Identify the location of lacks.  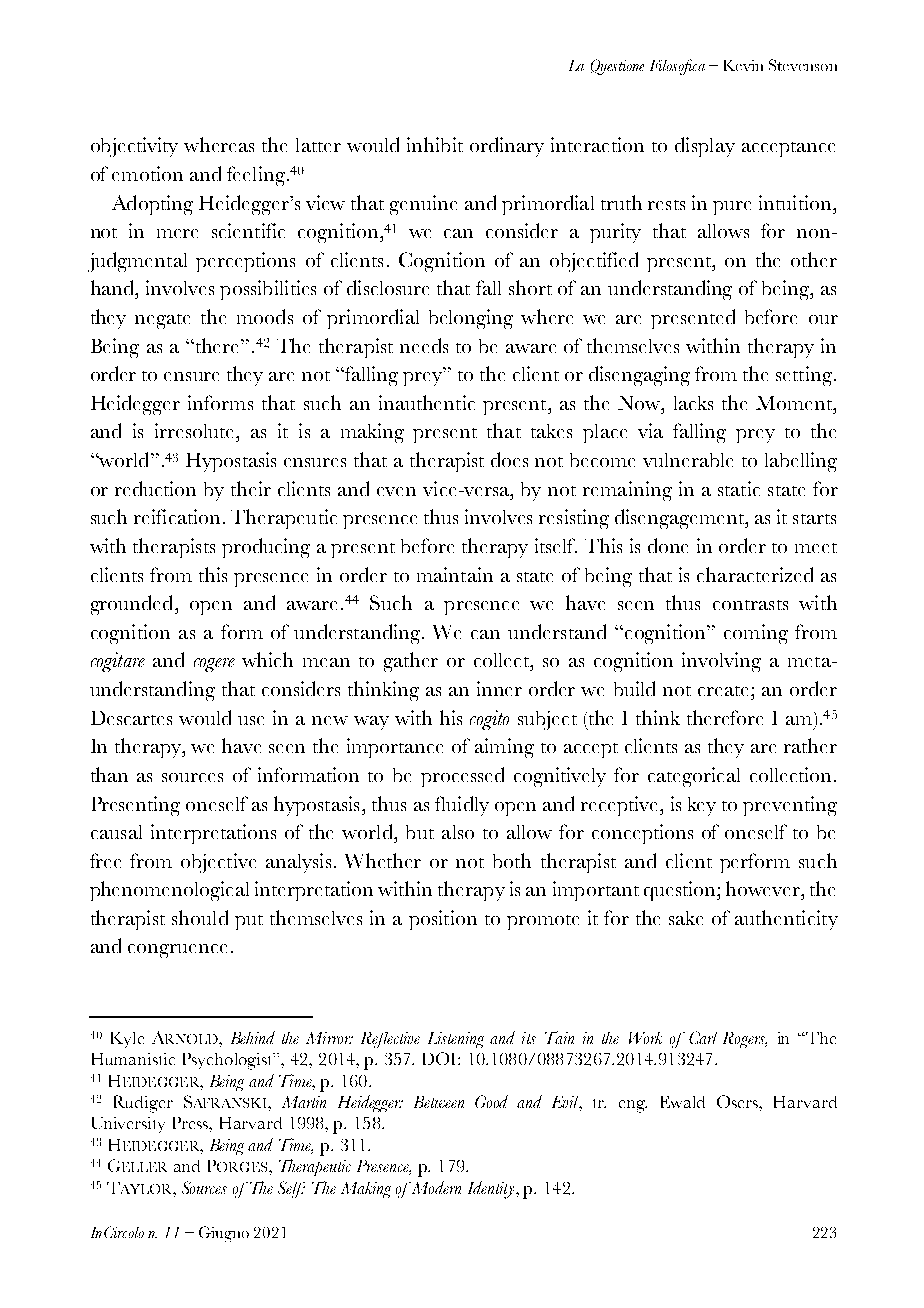
(693, 403).
